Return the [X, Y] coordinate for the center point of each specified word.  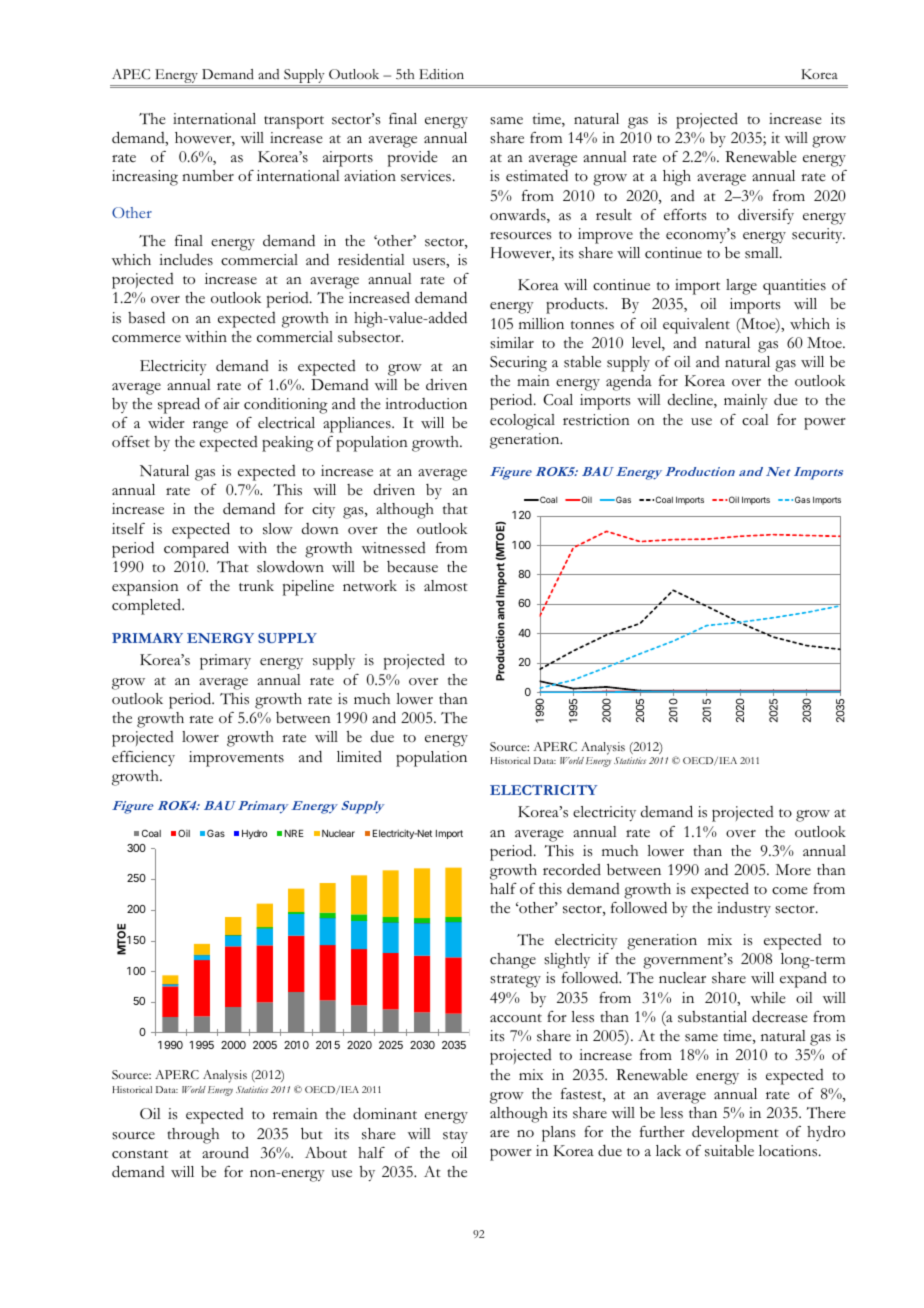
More [793, 869]
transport [294, 122]
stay [455, 1137]
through [193, 1136]
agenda [629, 383]
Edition [441, 74]
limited [359, 757]
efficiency [143, 758]
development [735, 1135]
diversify [766, 216]
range [210, 427]
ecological [522, 422]
